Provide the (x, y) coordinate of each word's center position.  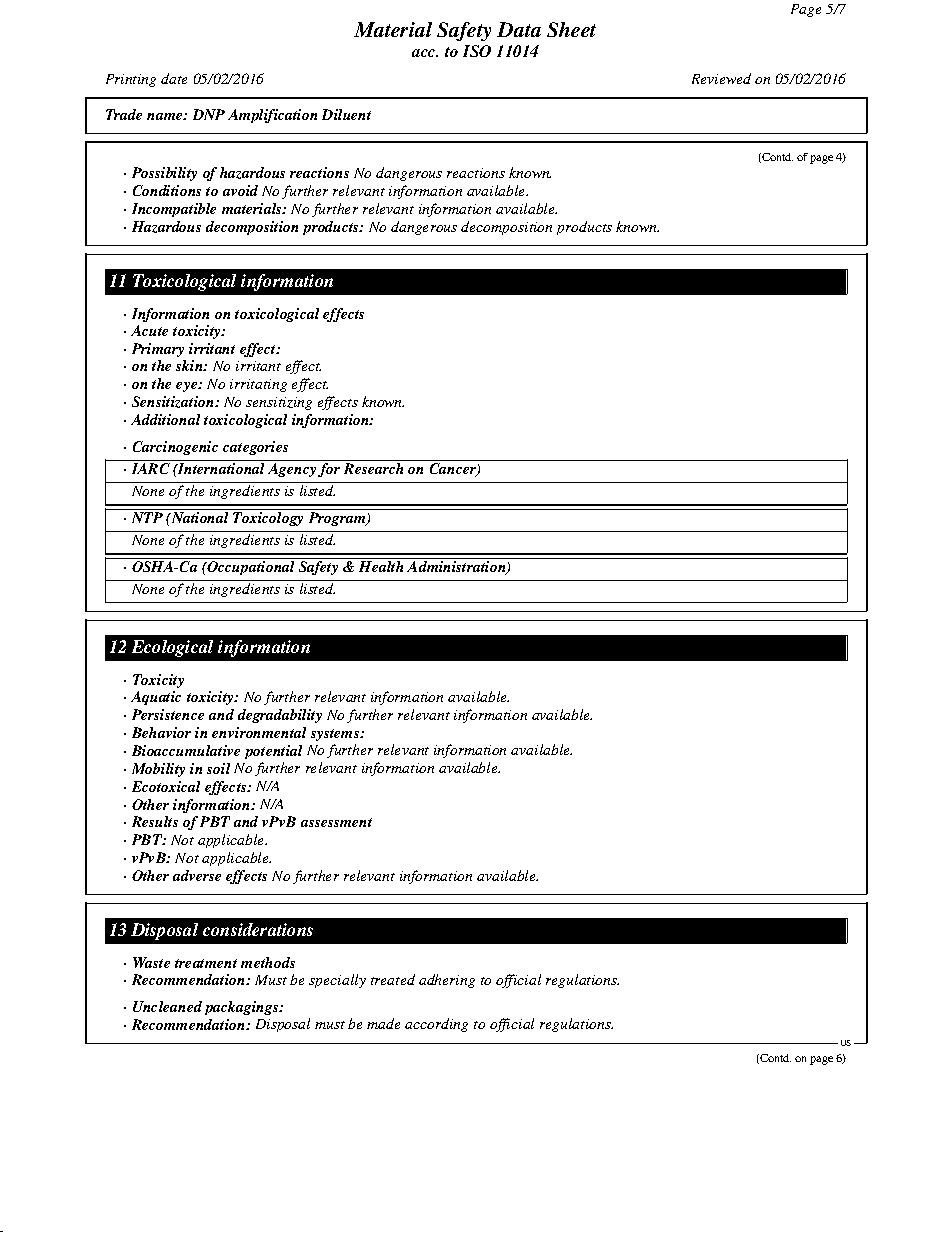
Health (381, 566)
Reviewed (721, 78)
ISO (477, 51)
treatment (206, 963)
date (174, 78)
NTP (147, 517)
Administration (457, 568)
